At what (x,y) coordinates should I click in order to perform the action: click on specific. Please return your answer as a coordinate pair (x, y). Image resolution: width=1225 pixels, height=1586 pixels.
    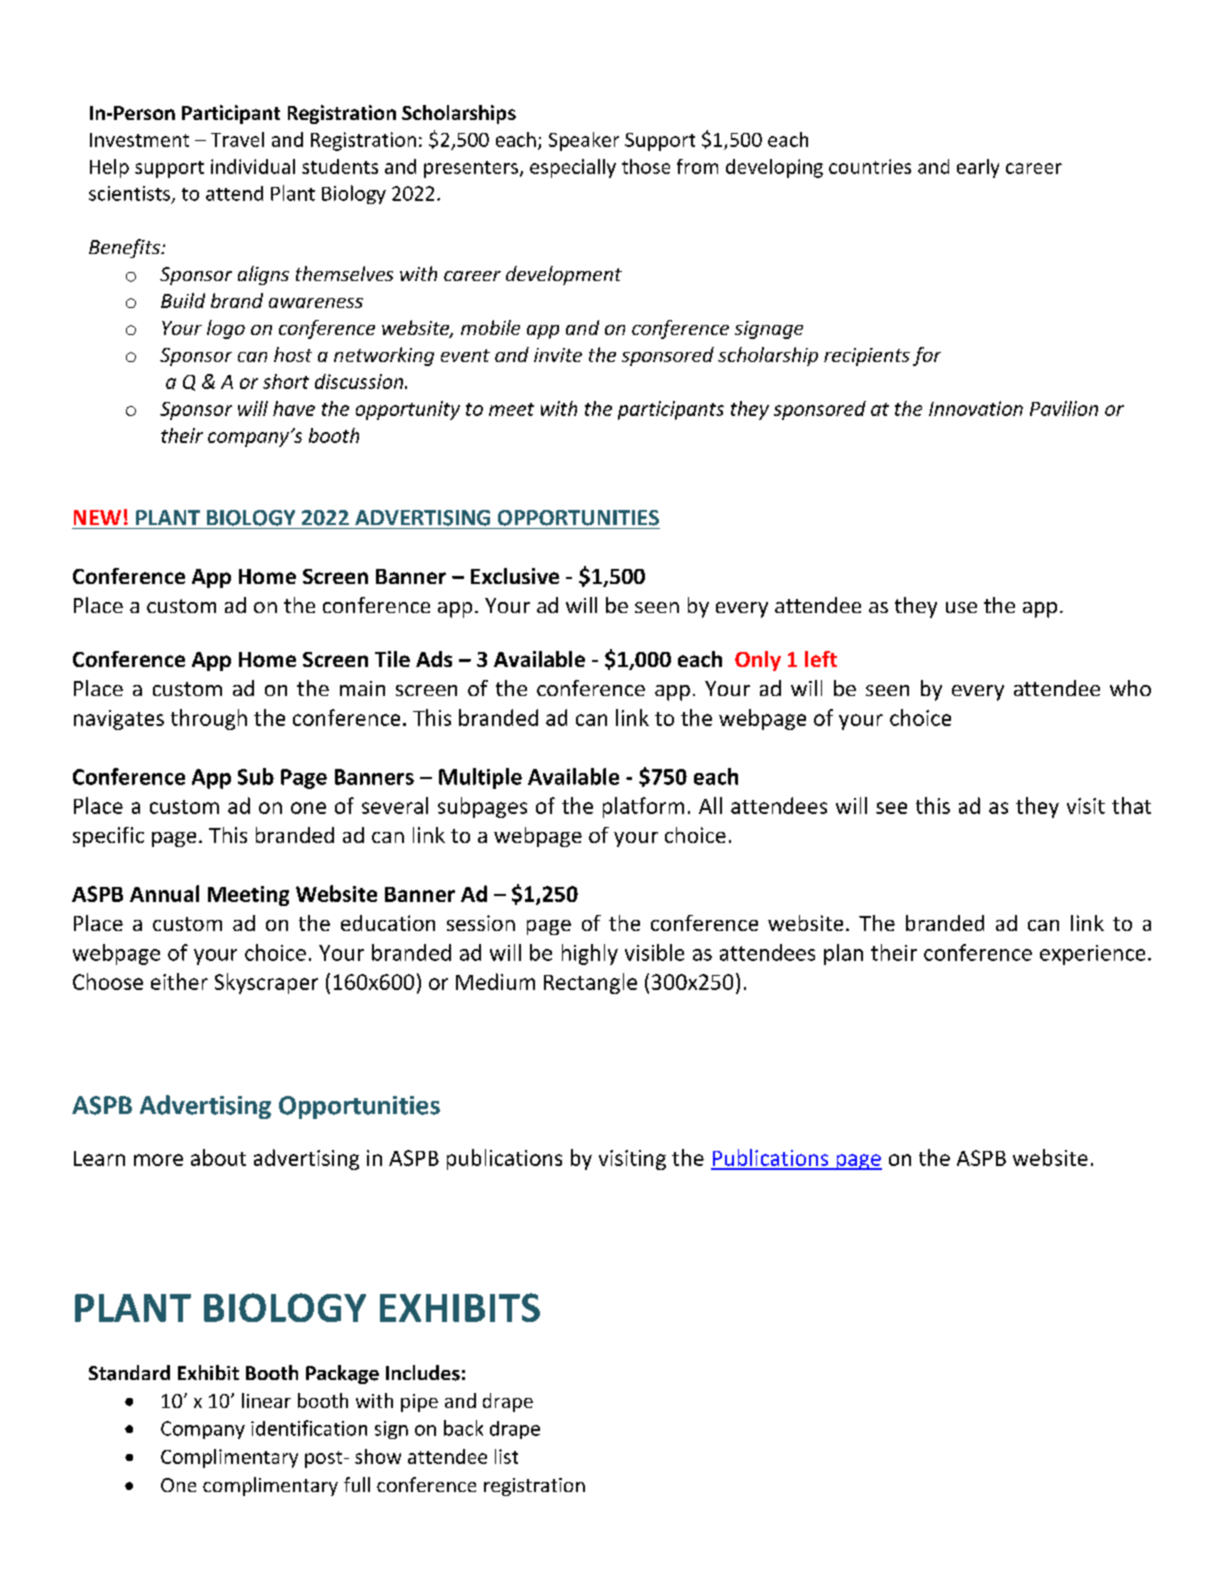
    Looking at the image, I should click on (108, 837).
